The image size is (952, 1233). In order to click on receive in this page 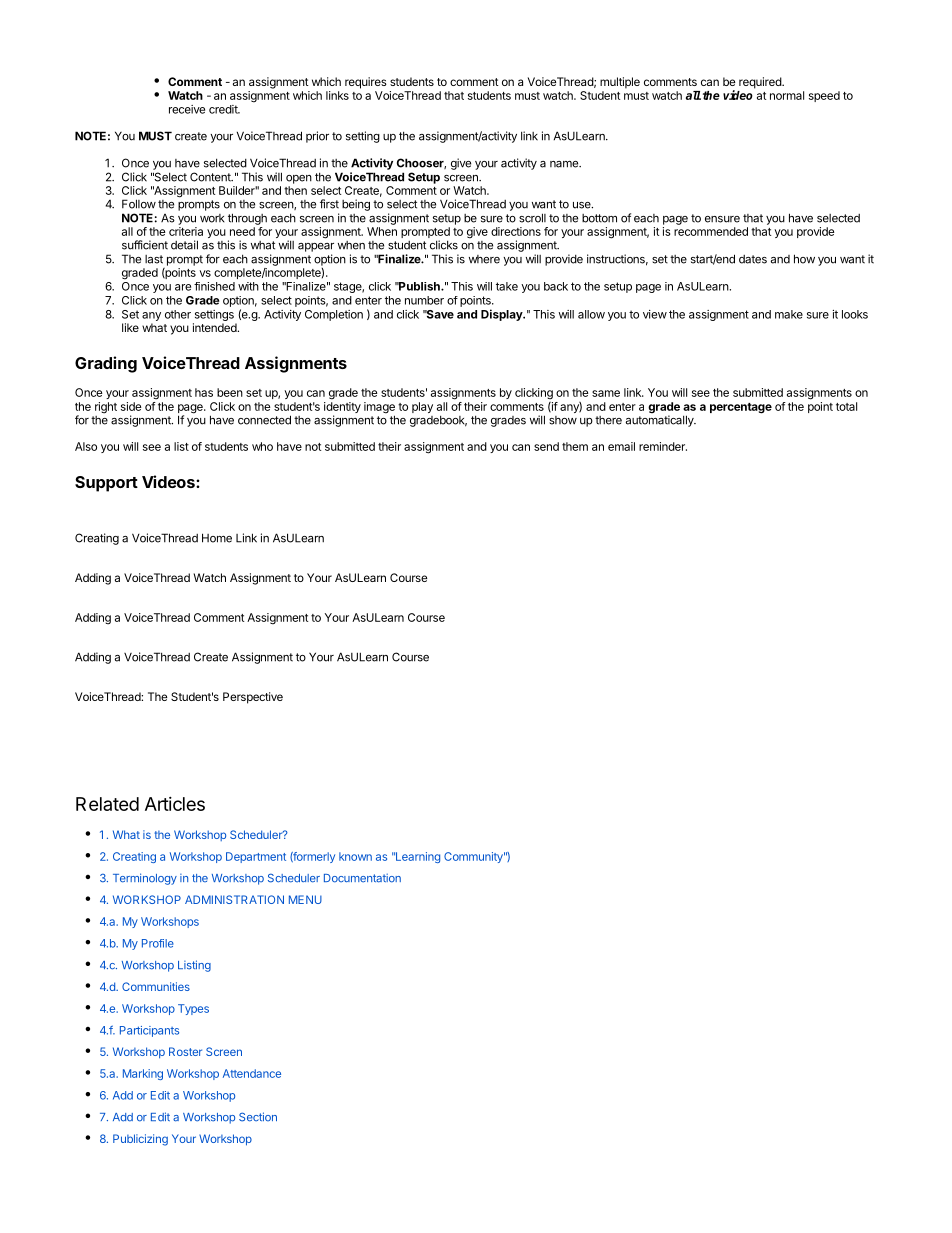, I will do `click(187, 109)`.
